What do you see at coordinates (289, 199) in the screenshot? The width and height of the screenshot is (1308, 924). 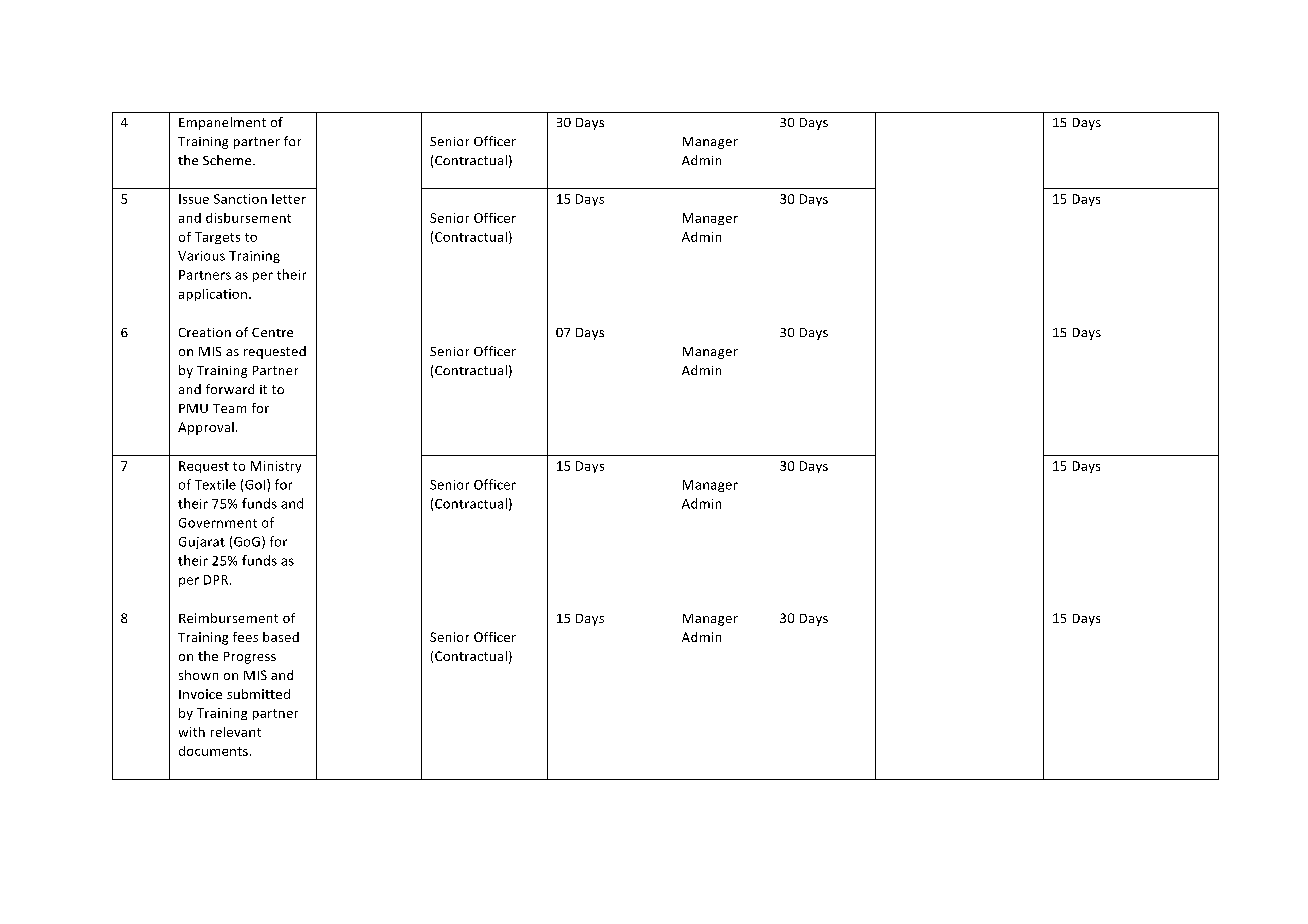 I see `letter` at bounding box center [289, 199].
